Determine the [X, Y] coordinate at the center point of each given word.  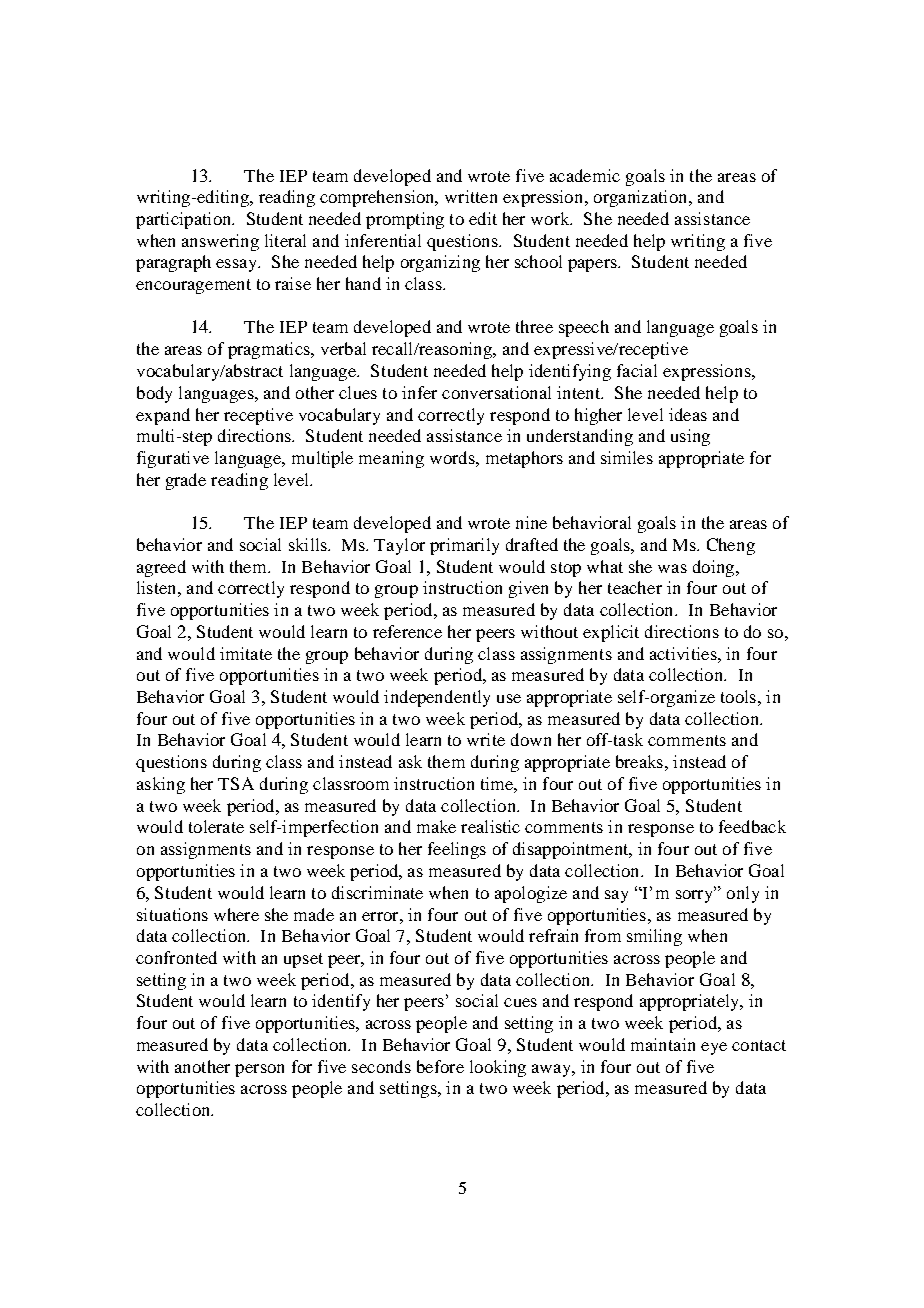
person [259, 1070]
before [440, 1066]
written [471, 196]
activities [684, 653]
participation [184, 220]
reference [407, 631]
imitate [246, 653]
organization [642, 198]
